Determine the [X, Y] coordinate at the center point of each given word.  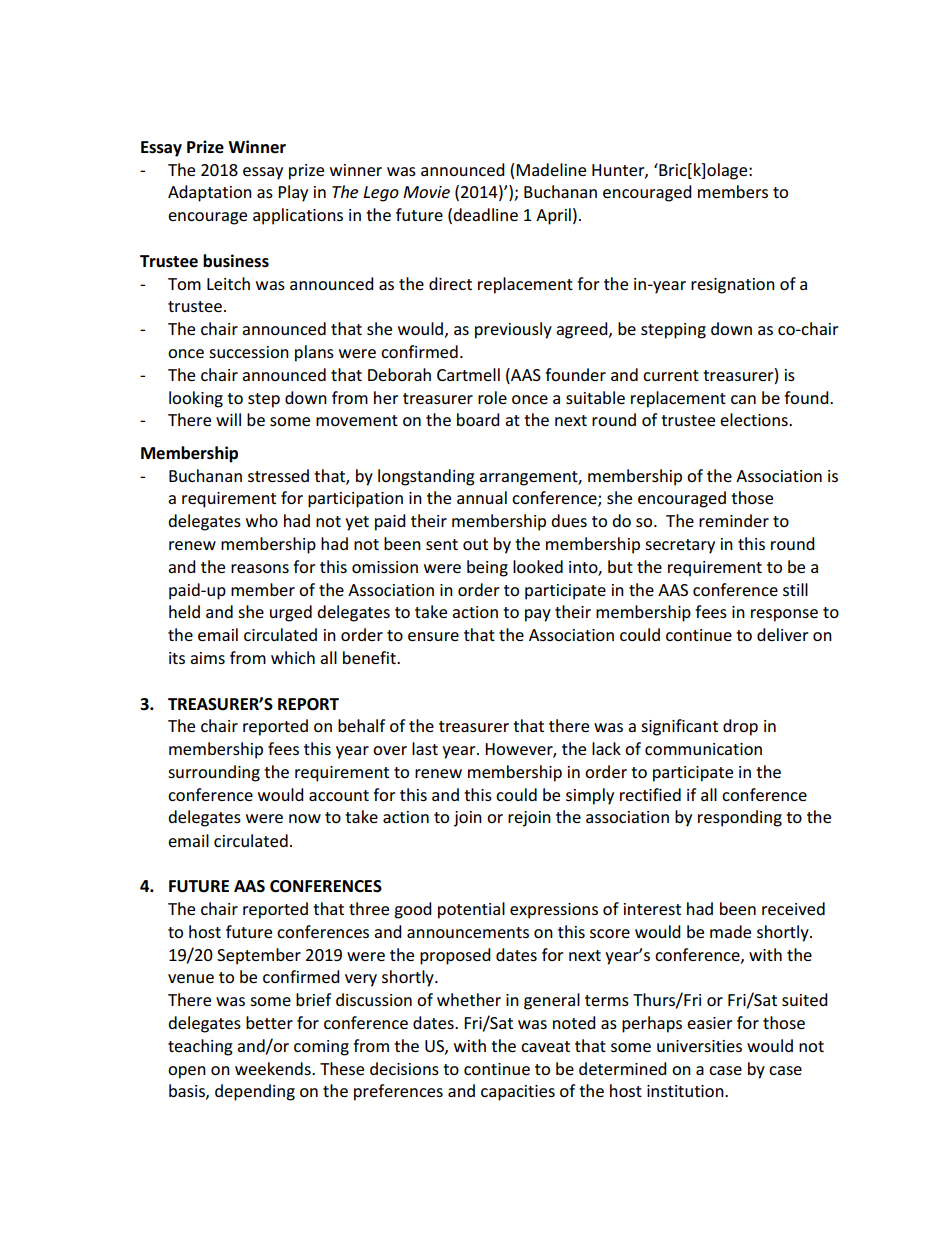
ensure [433, 636]
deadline [485, 214]
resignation [733, 286]
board [478, 419]
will [228, 419]
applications [298, 216]
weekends [274, 1068]
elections [755, 419]
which [293, 657]
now [305, 818]
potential [471, 910]
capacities [518, 1093]
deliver [783, 634]
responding [740, 818]
